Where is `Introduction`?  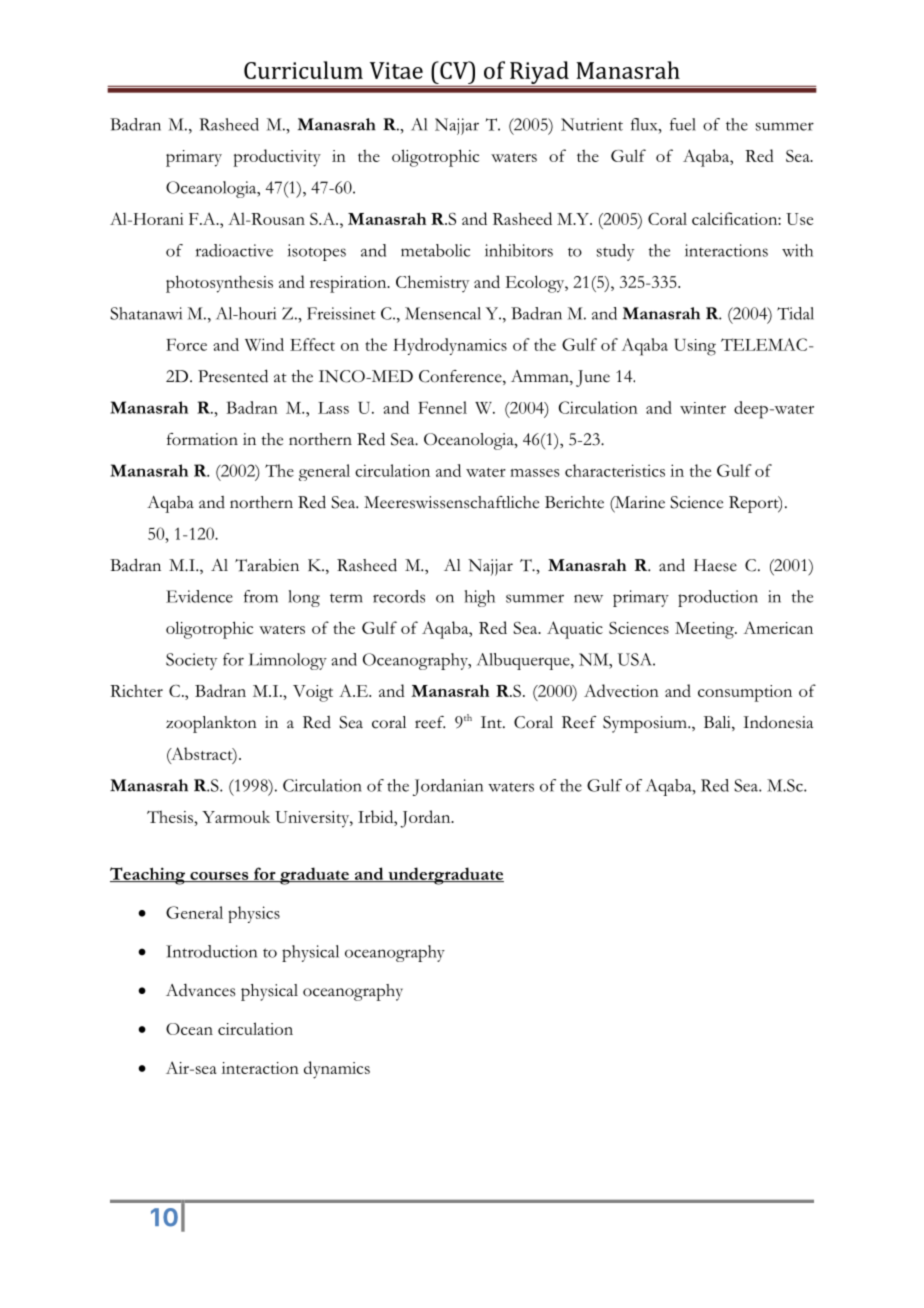
Introduction is located at coordinates (211, 951).
